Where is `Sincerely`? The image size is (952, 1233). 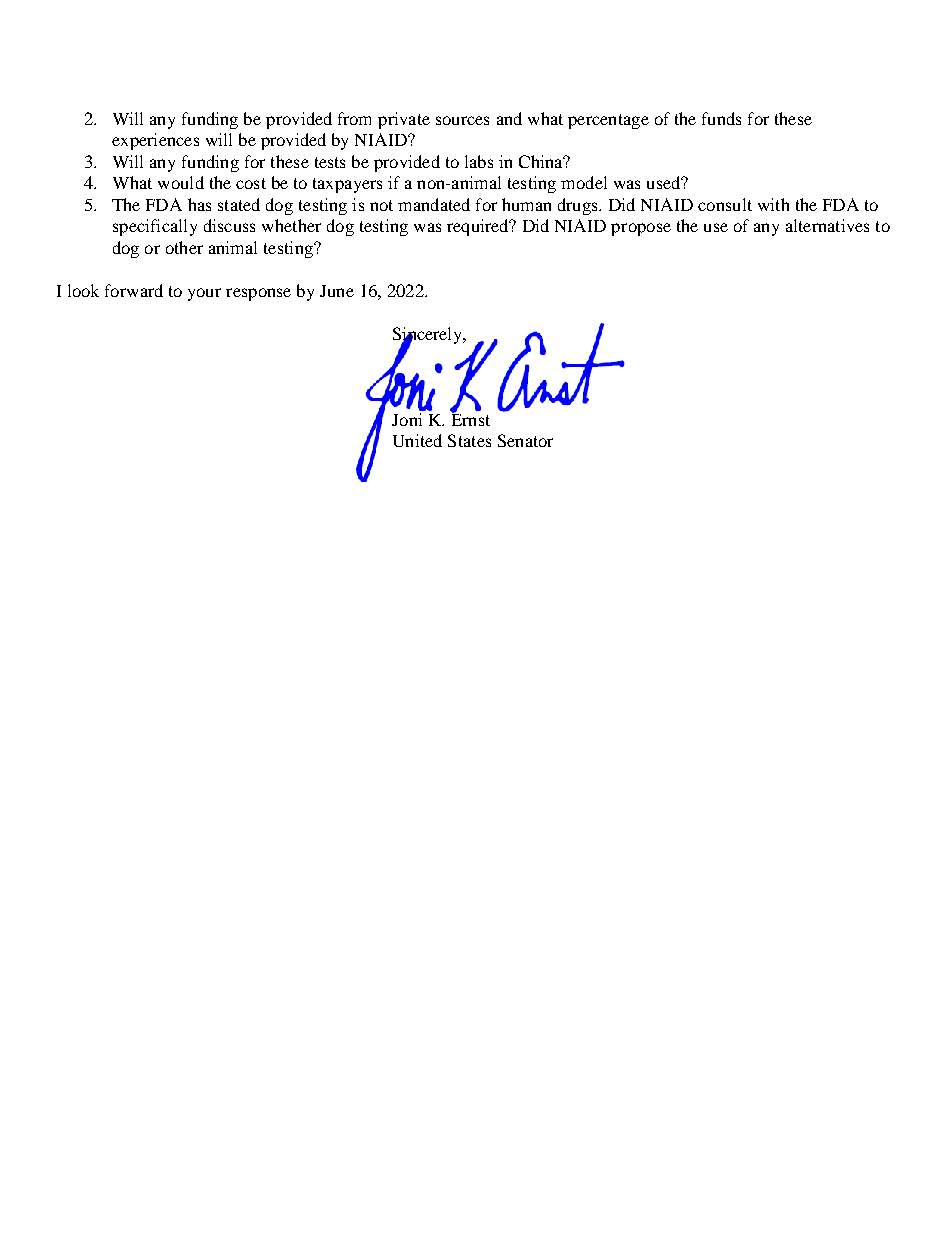 Sincerely is located at coordinates (429, 336).
